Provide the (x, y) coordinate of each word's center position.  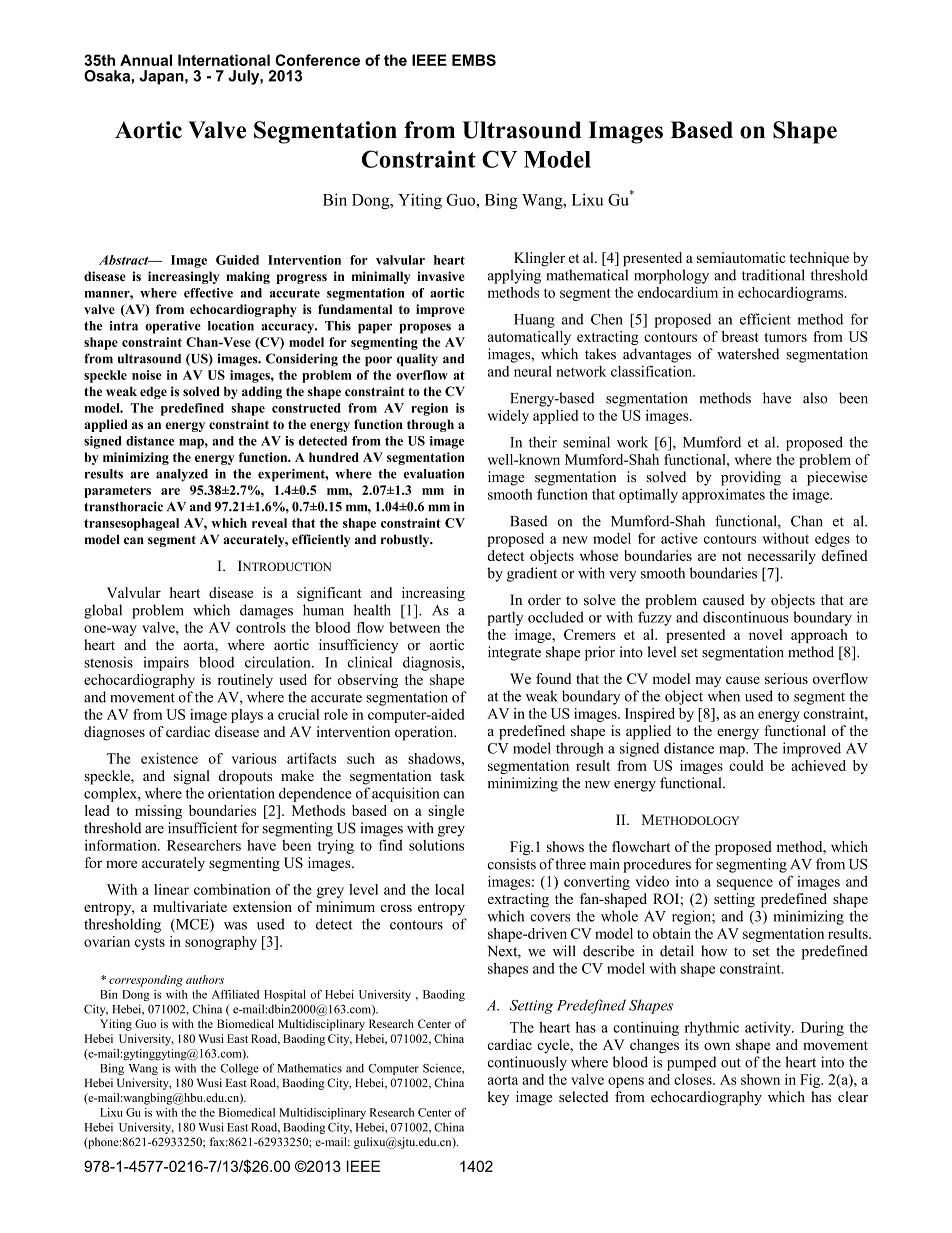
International (224, 60)
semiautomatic (741, 257)
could (746, 765)
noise (147, 375)
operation (425, 733)
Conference (317, 60)
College (239, 1069)
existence (169, 758)
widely (508, 417)
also (815, 398)
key (498, 1098)
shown (760, 1079)
